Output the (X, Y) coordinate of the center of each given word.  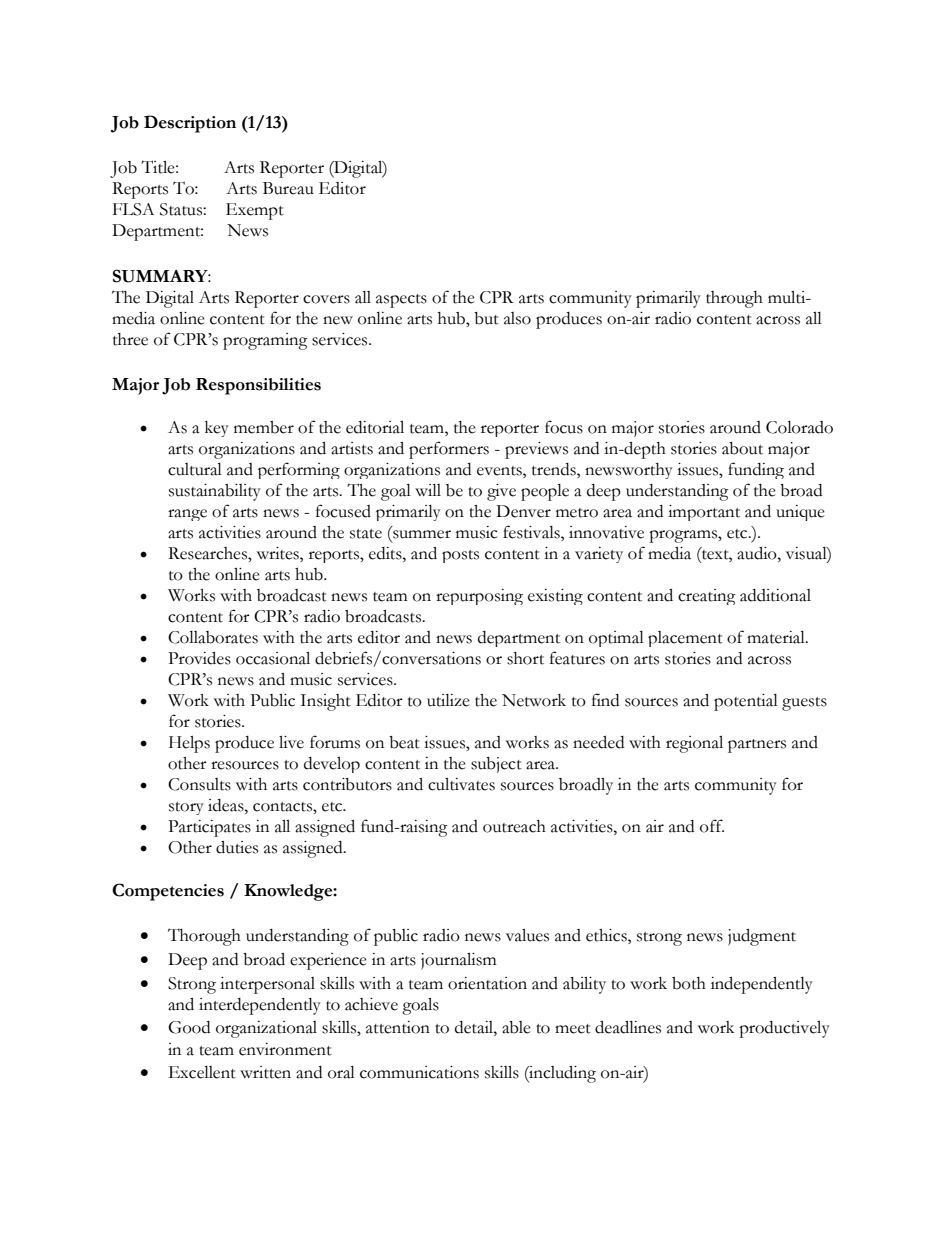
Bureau (288, 188)
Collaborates (213, 637)
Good (189, 1027)
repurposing (479, 597)
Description (190, 124)
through (734, 299)
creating (707, 597)
